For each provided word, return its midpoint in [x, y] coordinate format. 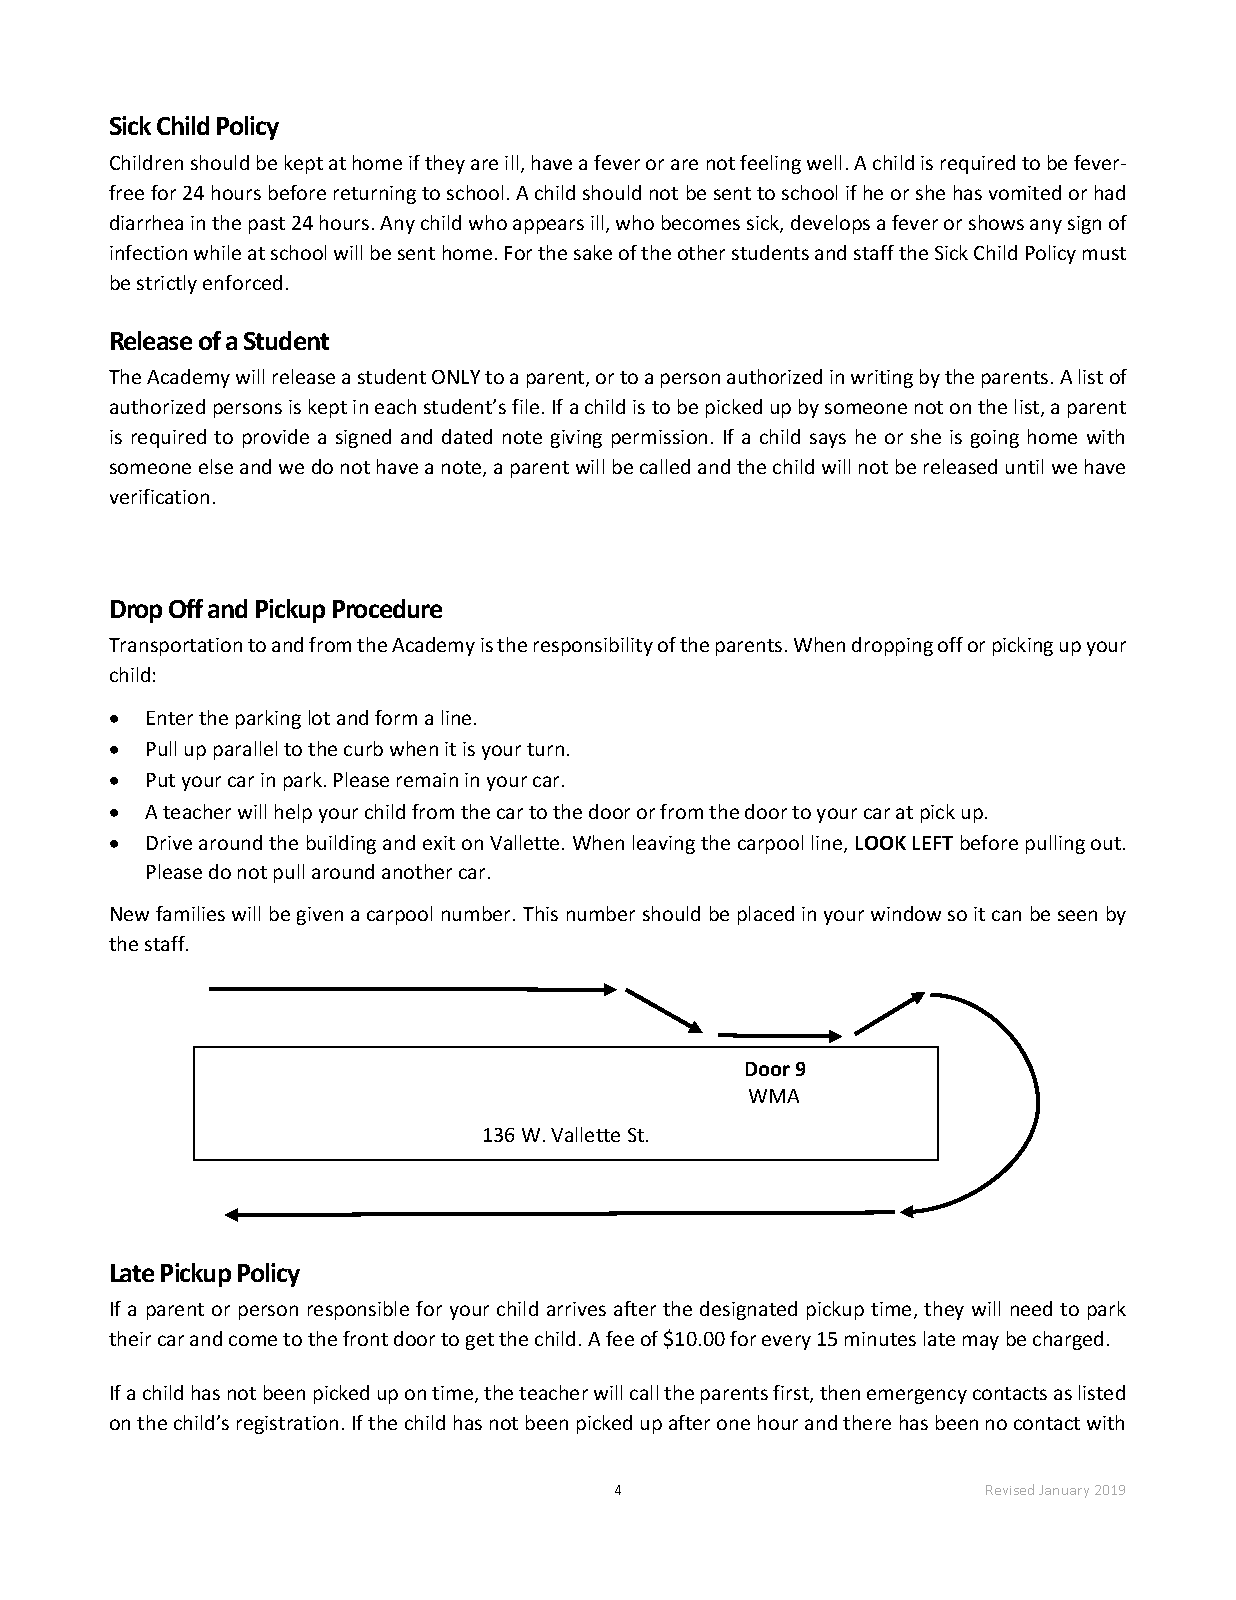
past [267, 225]
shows [996, 222]
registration [287, 1425]
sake [593, 252]
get [480, 1341]
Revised [1010, 1489]
